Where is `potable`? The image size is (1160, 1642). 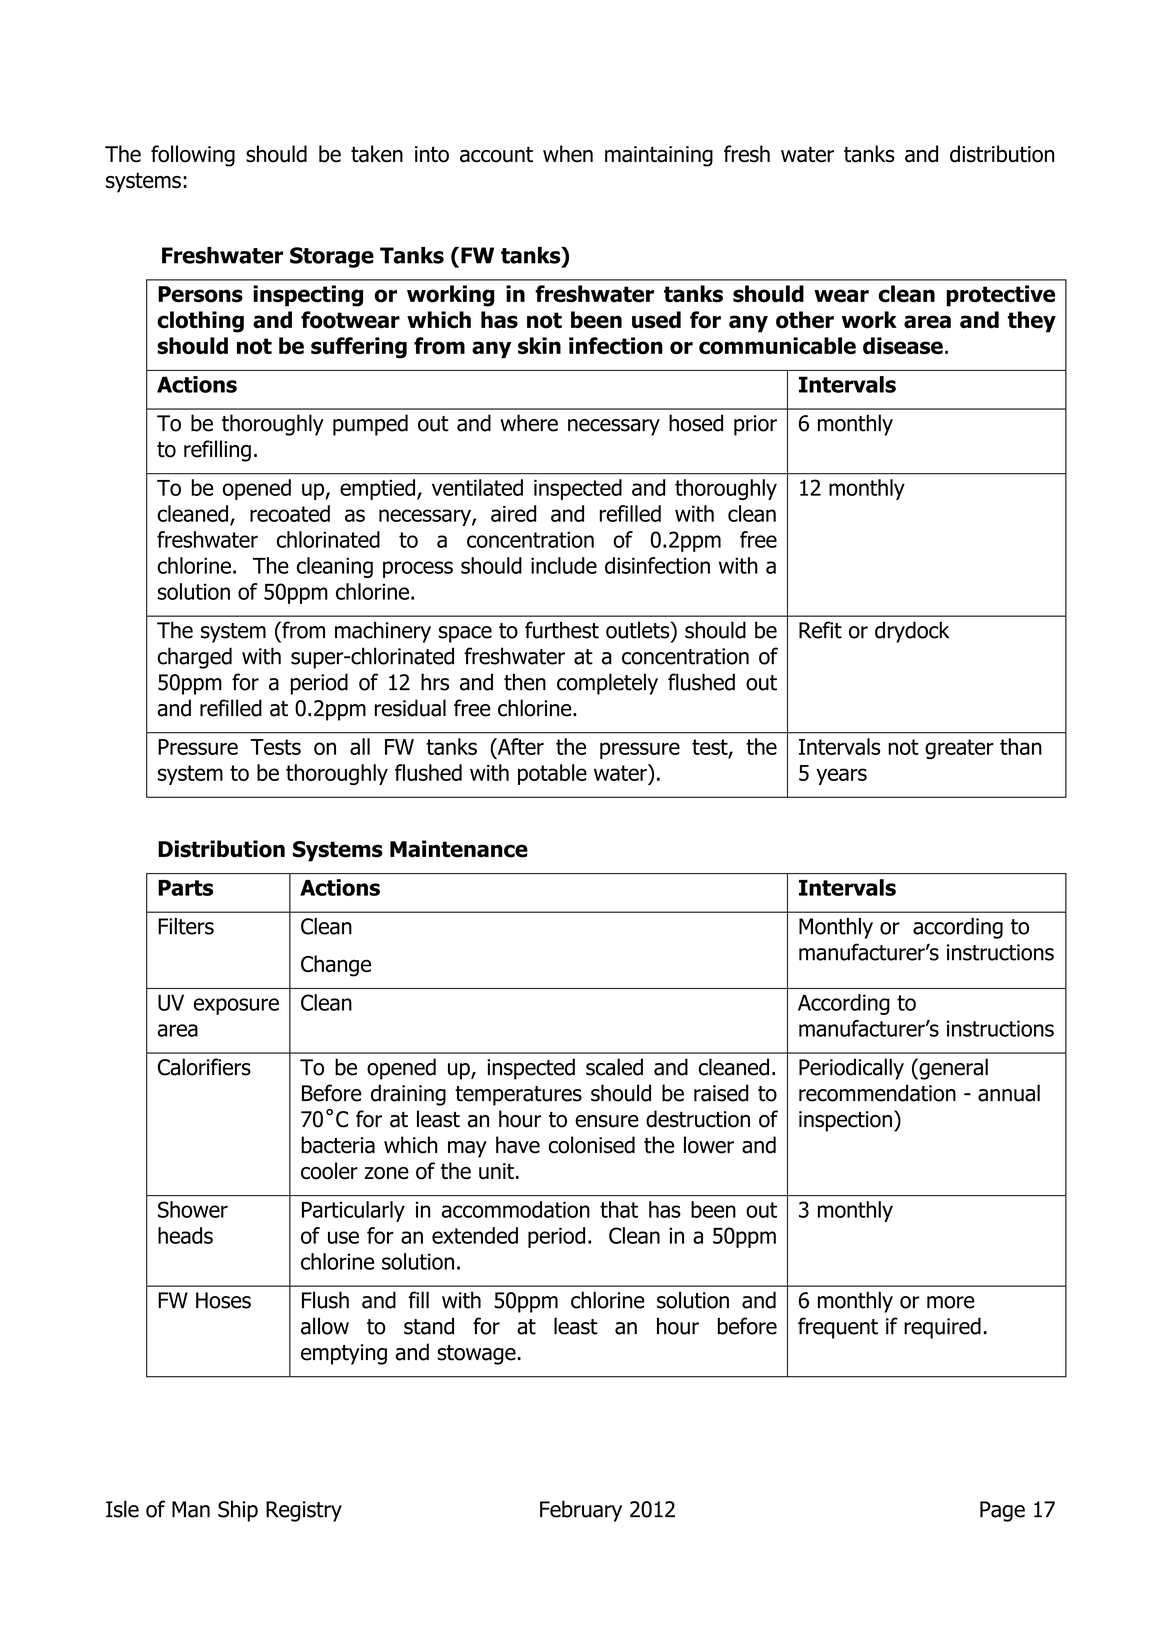
potable is located at coordinates (552, 774).
